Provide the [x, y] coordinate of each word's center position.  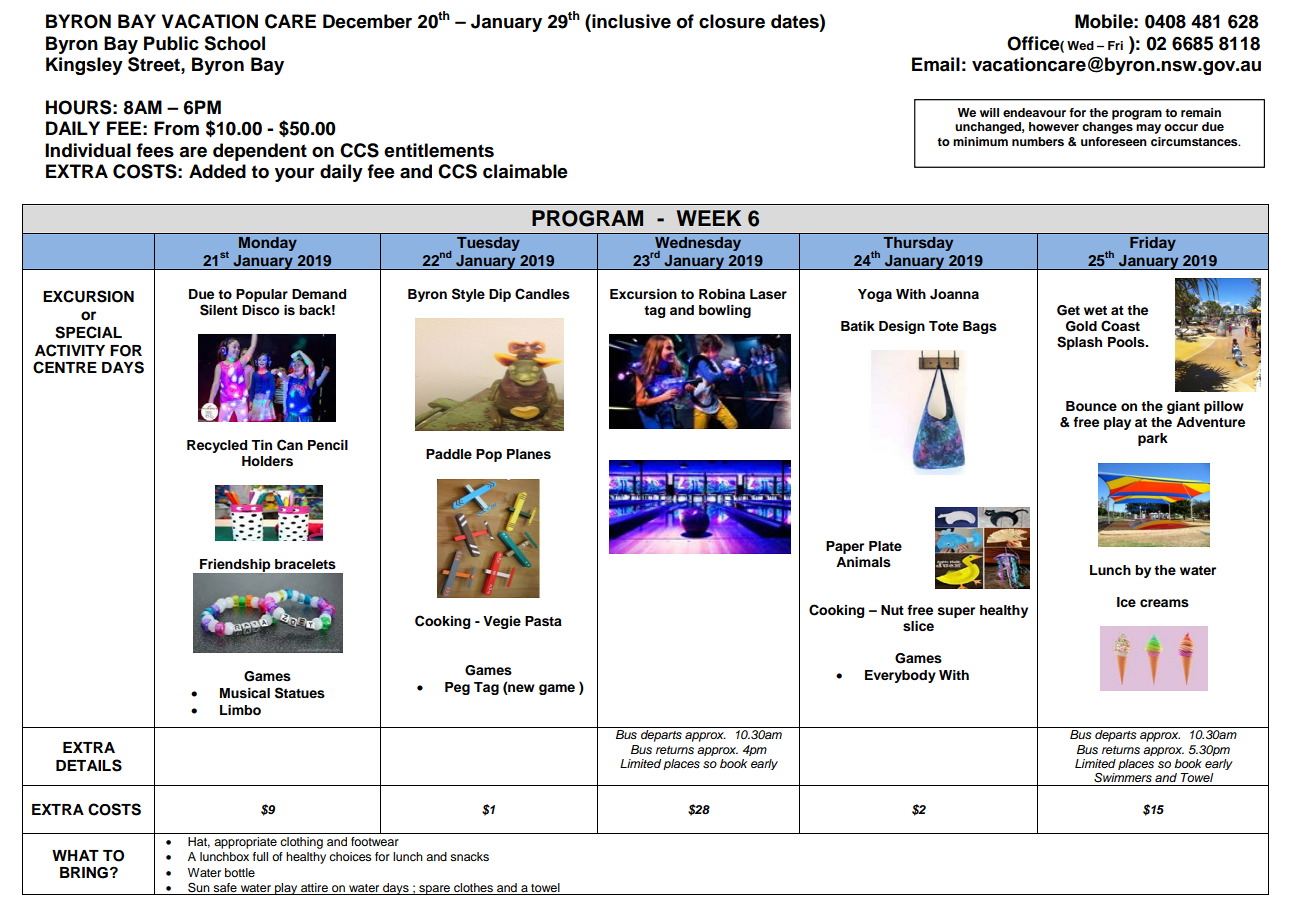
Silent [219, 310]
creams [1164, 603]
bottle [240, 872]
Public [171, 43]
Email [936, 64]
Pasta [543, 621]
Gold [1081, 326]
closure [732, 21]
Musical [245, 693]
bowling [725, 311]
